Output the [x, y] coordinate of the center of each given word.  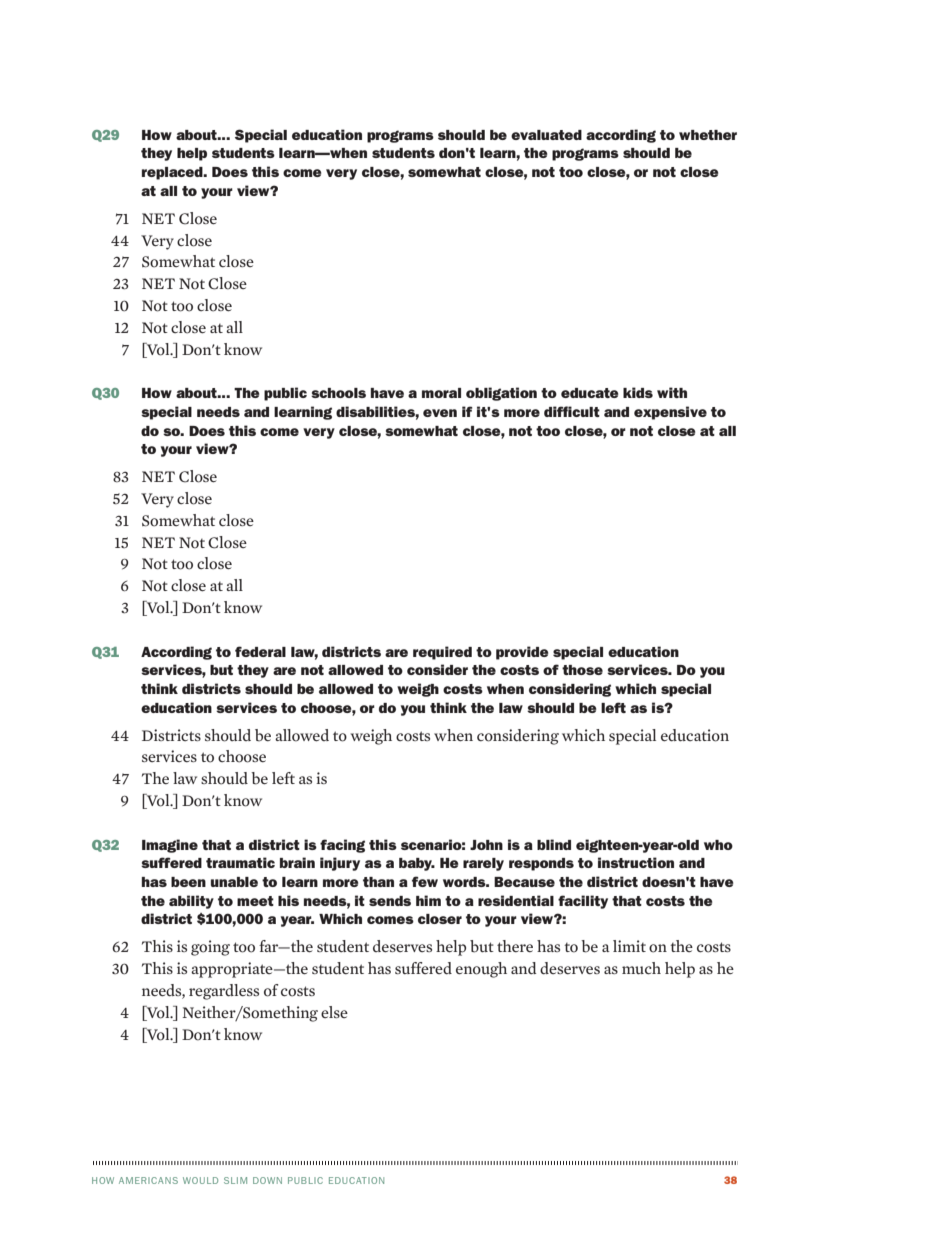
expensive [670, 413]
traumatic [240, 862]
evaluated [546, 135]
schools [338, 393]
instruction [636, 862]
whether [708, 135]
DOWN [267, 1180]
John [486, 845]
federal [260, 651]
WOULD [200, 1180]
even [440, 413]
